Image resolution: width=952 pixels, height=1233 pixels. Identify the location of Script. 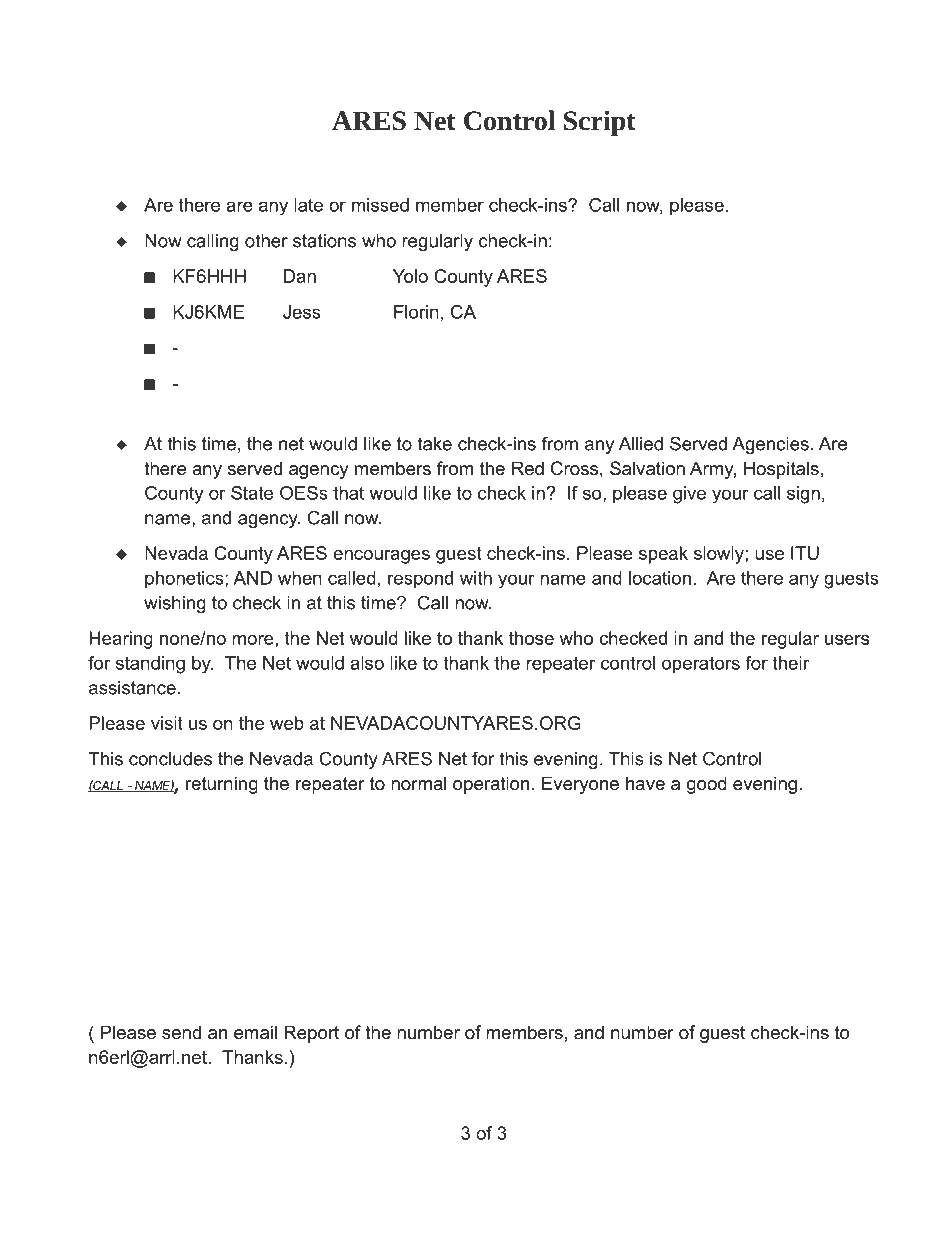
(600, 123).
